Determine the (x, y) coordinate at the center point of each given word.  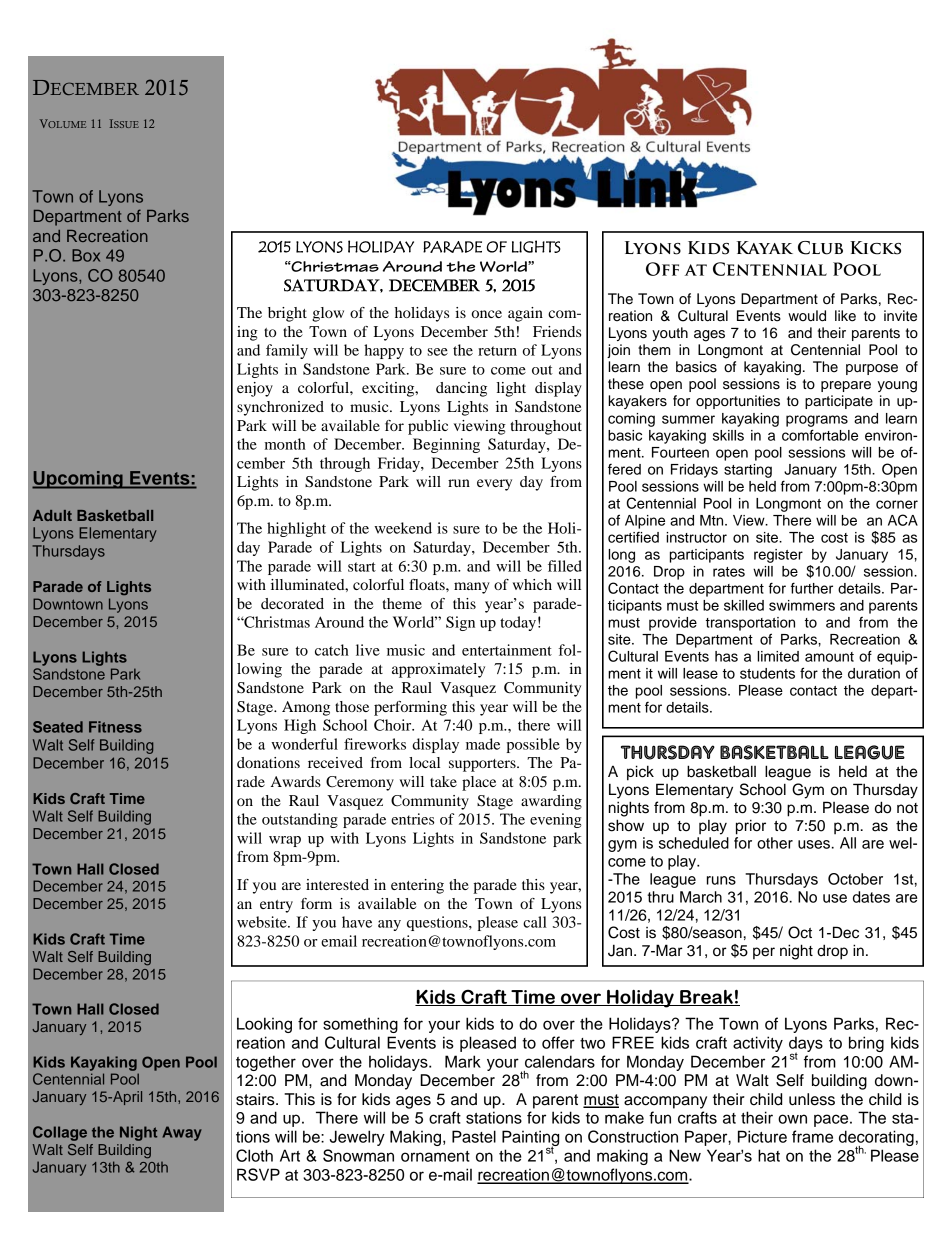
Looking (264, 1025)
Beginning (446, 445)
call (535, 922)
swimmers (802, 605)
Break (706, 998)
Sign (460, 623)
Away (182, 1133)
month (285, 444)
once (487, 314)
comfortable (820, 435)
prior (751, 827)
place (479, 783)
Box (86, 255)
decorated (292, 603)
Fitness (115, 727)
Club (820, 248)
